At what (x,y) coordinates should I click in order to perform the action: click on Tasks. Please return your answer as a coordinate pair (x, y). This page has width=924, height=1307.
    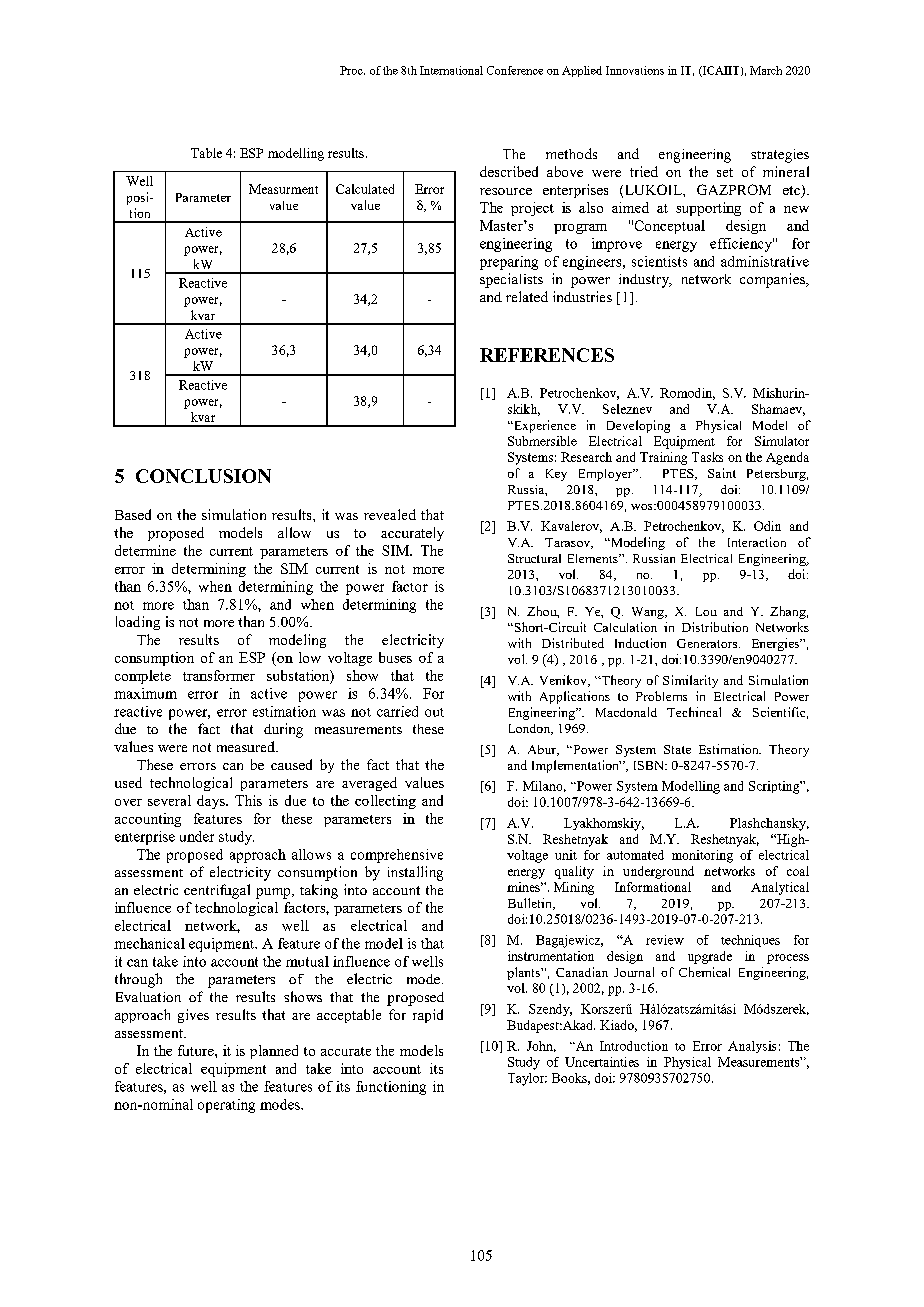
    Looking at the image, I should click on (707, 457).
